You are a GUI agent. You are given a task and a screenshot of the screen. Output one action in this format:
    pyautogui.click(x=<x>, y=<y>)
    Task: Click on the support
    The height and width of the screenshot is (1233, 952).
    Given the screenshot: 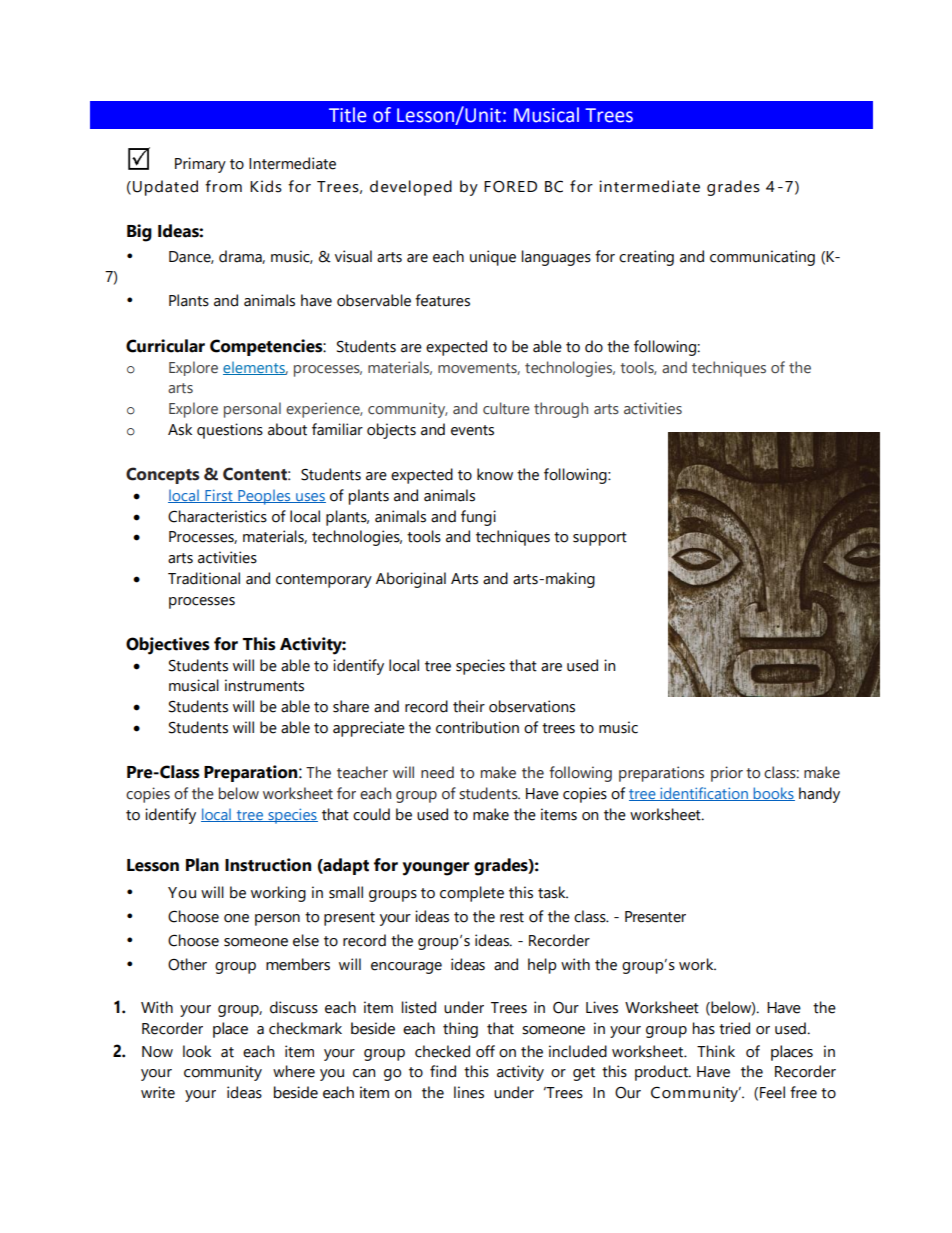 What is the action you would take?
    pyautogui.click(x=600, y=539)
